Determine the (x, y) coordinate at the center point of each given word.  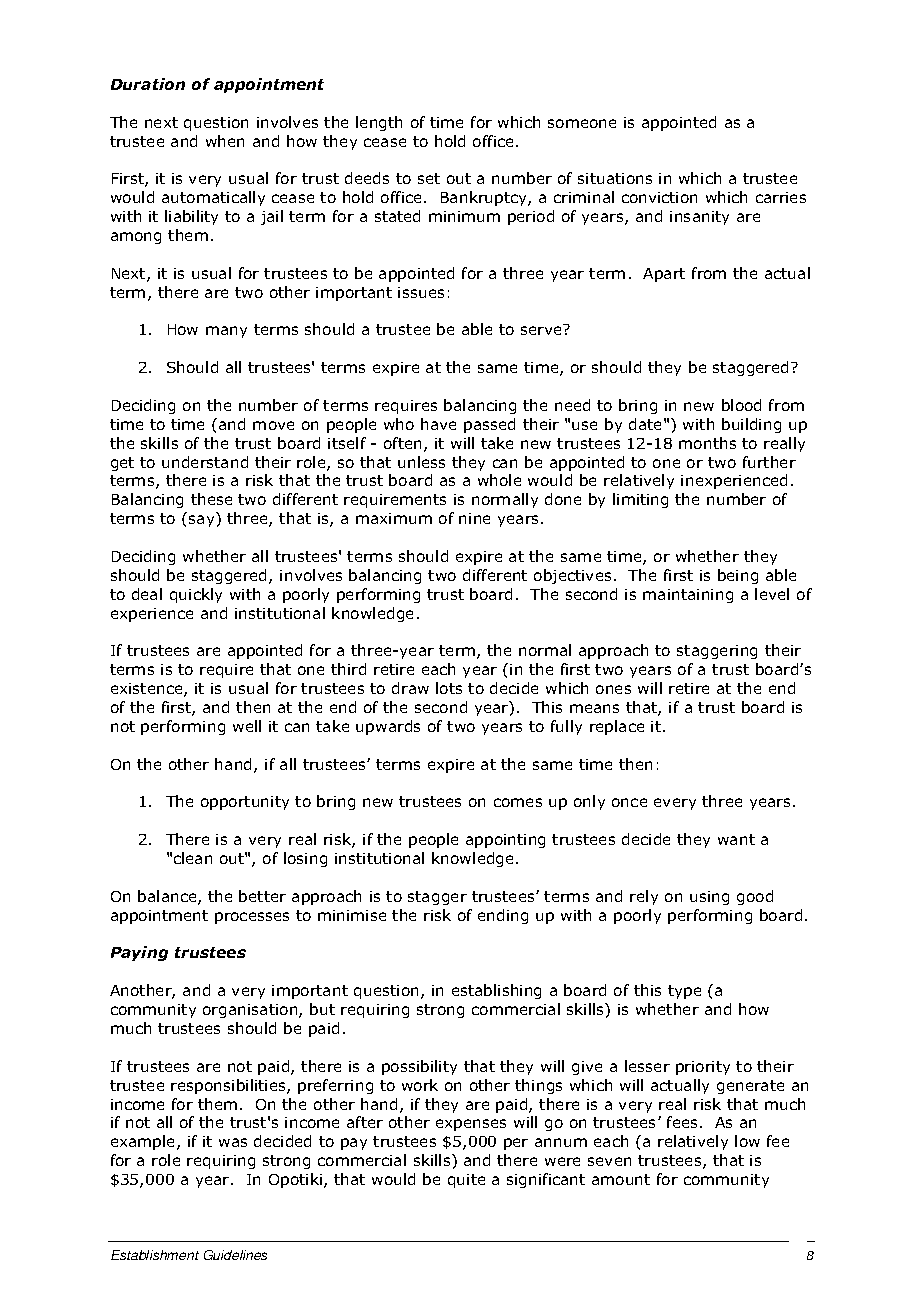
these (211, 499)
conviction (659, 197)
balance (168, 897)
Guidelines (235, 1255)
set (429, 178)
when (225, 141)
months (707, 443)
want (736, 839)
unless (421, 462)
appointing (505, 841)
